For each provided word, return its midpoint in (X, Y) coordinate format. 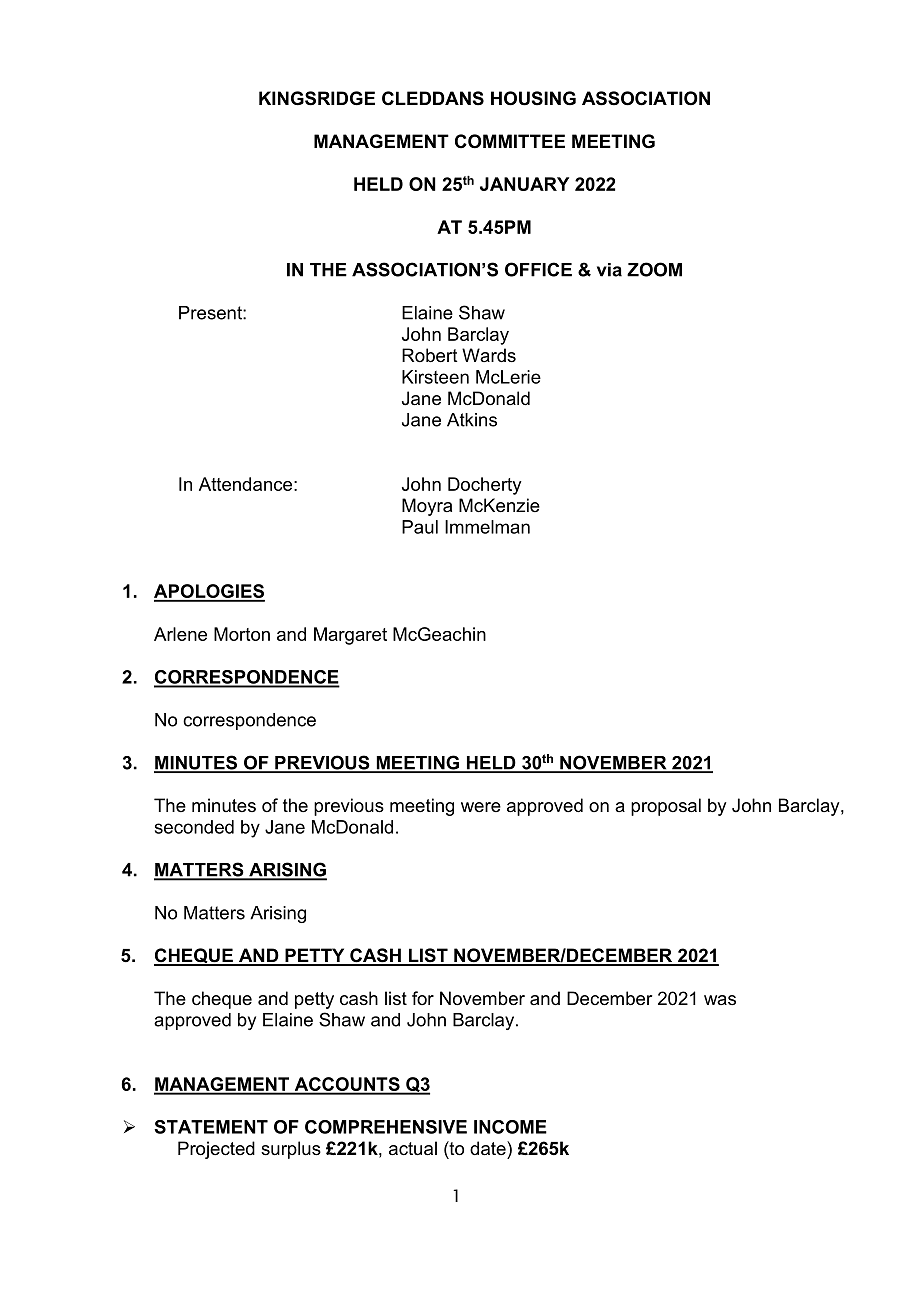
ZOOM (654, 269)
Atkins (472, 420)
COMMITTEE (510, 141)
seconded (194, 827)
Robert (430, 355)
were (481, 807)
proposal (666, 807)
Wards (489, 355)
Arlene (180, 634)
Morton (242, 634)
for (423, 998)
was (720, 1000)
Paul (420, 527)
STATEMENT (211, 1127)
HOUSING (533, 98)
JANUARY (524, 184)
